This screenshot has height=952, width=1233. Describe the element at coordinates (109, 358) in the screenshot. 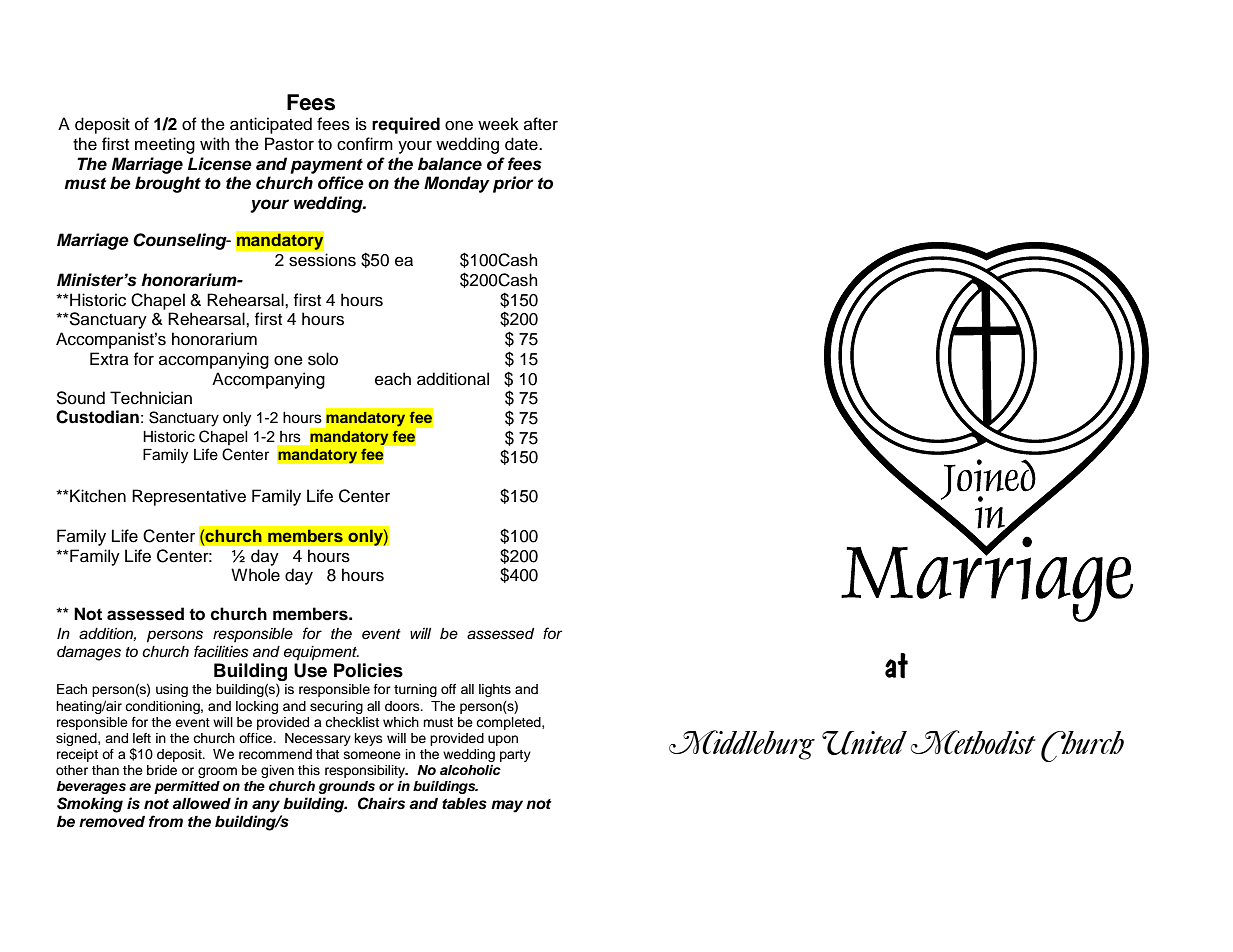

I see `Extra` at that location.
